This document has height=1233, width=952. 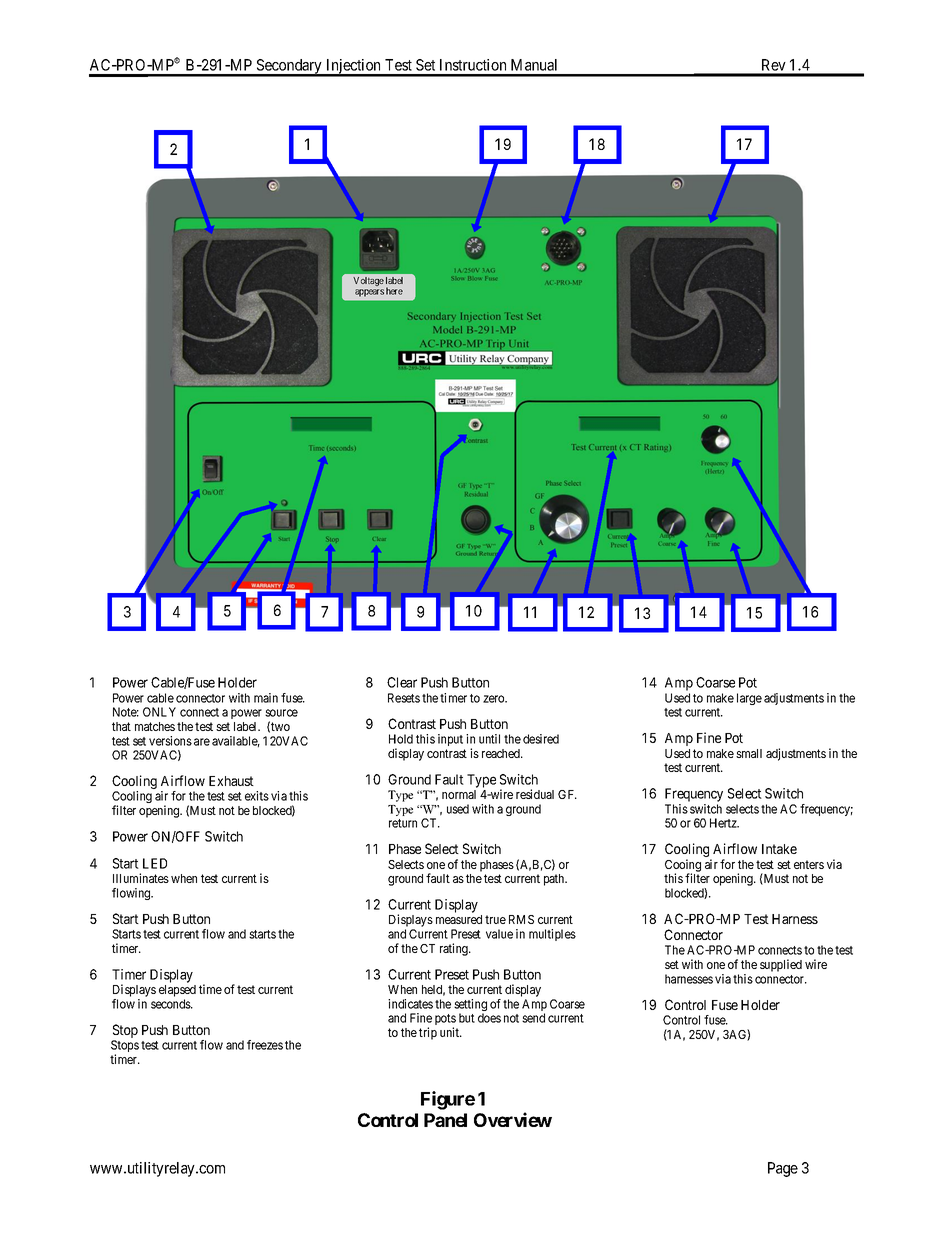 What do you see at coordinates (749, 699) in the document?
I see `large` at bounding box center [749, 699].
